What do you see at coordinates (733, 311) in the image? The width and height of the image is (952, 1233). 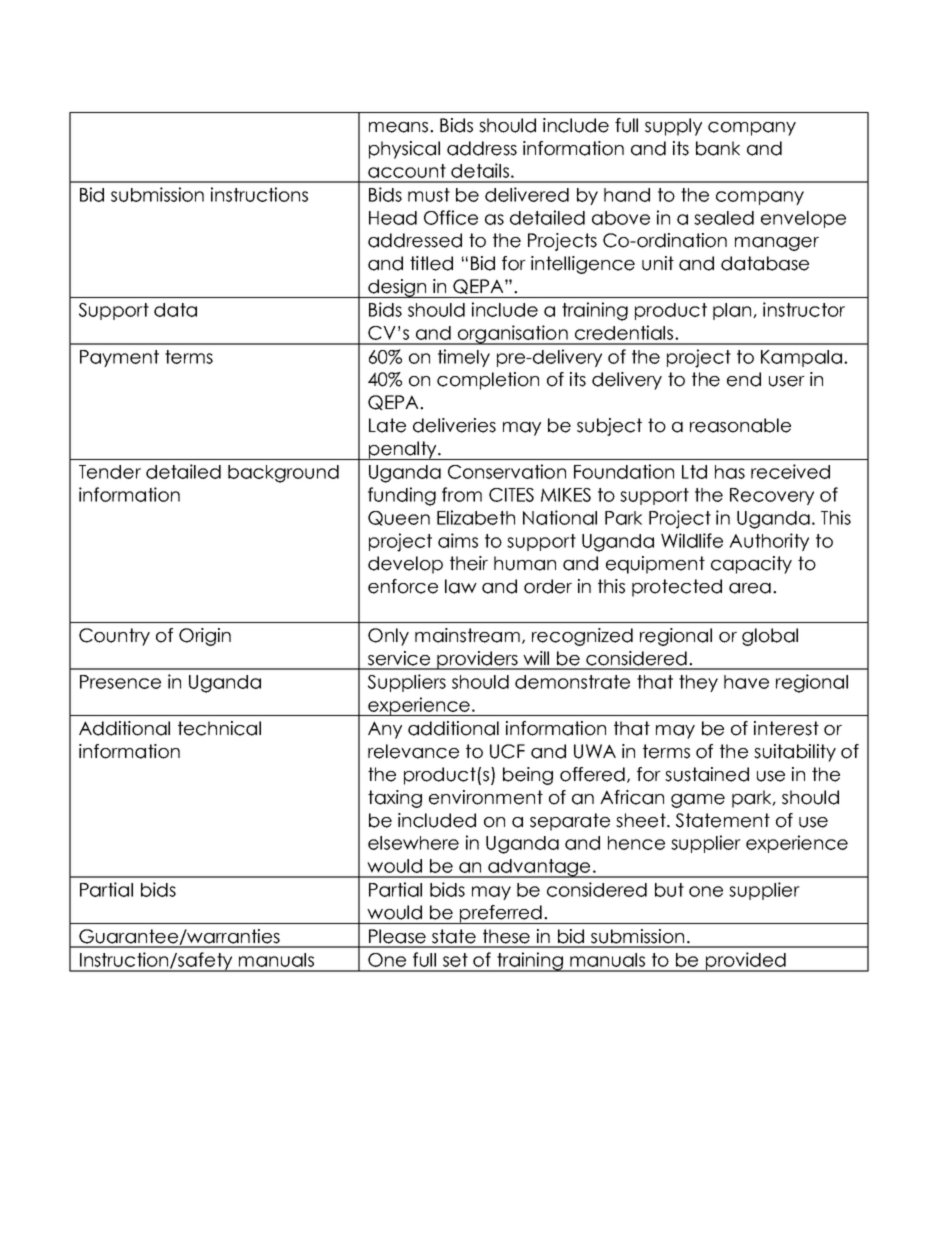 I see `plan` at bounding box center [733, 311].
